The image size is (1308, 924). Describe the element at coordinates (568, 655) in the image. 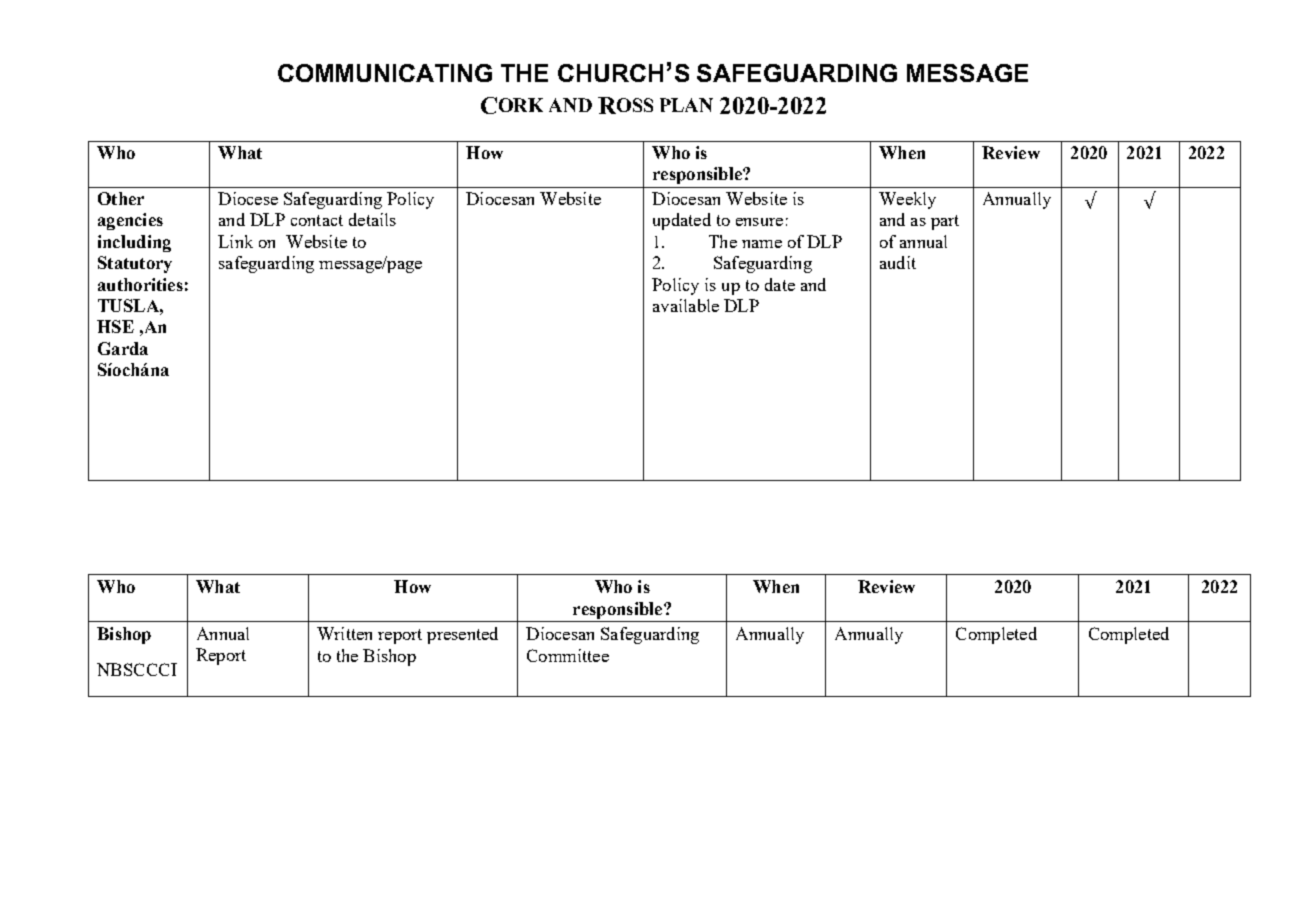

I see `Committee` at that location.
